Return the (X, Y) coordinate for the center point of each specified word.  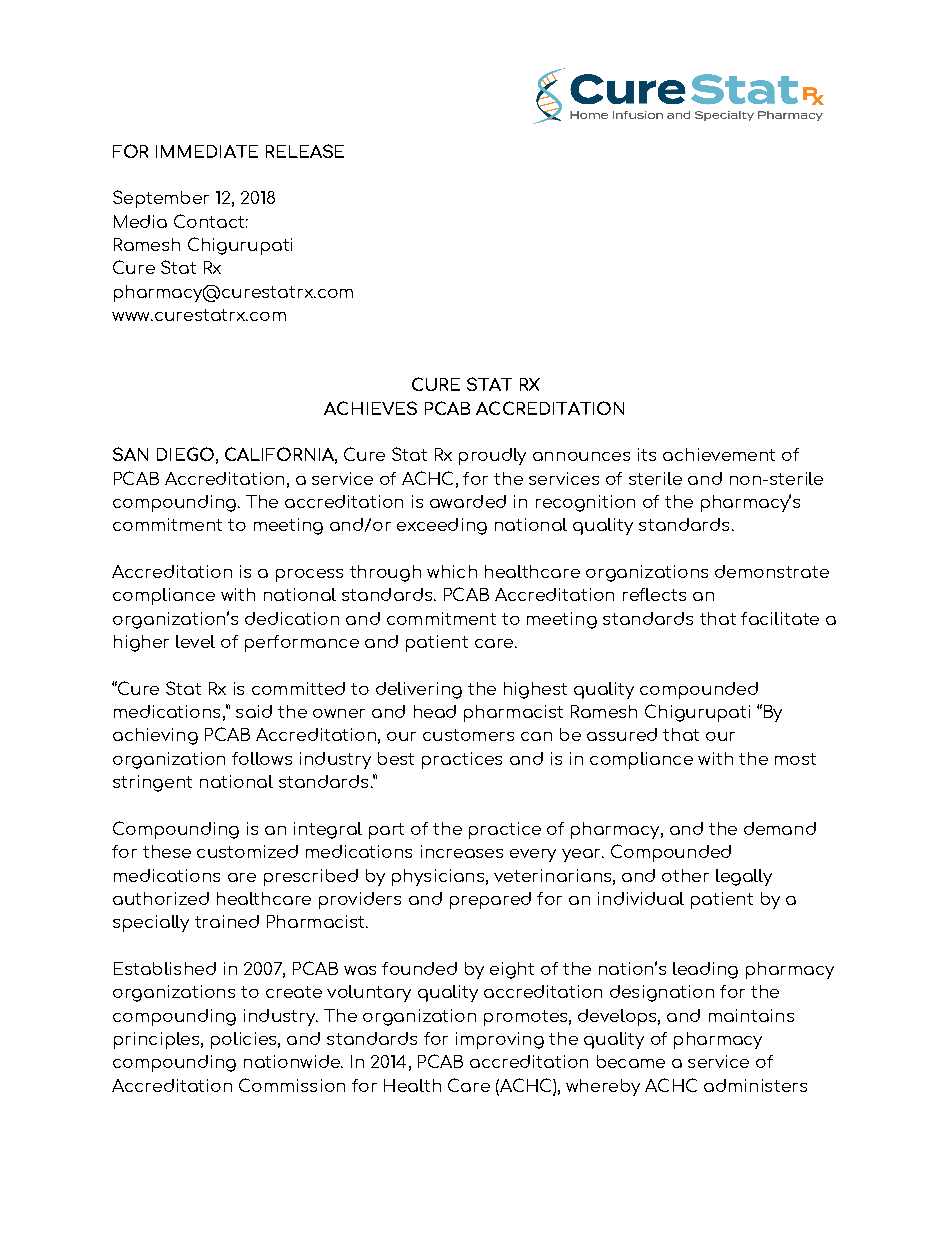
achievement (719, 454)
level (195, 641)
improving (500, 1040)
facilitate (780, 618)
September (161, 199)
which (452, 571)
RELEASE (305, 151)
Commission (292, 1085)
